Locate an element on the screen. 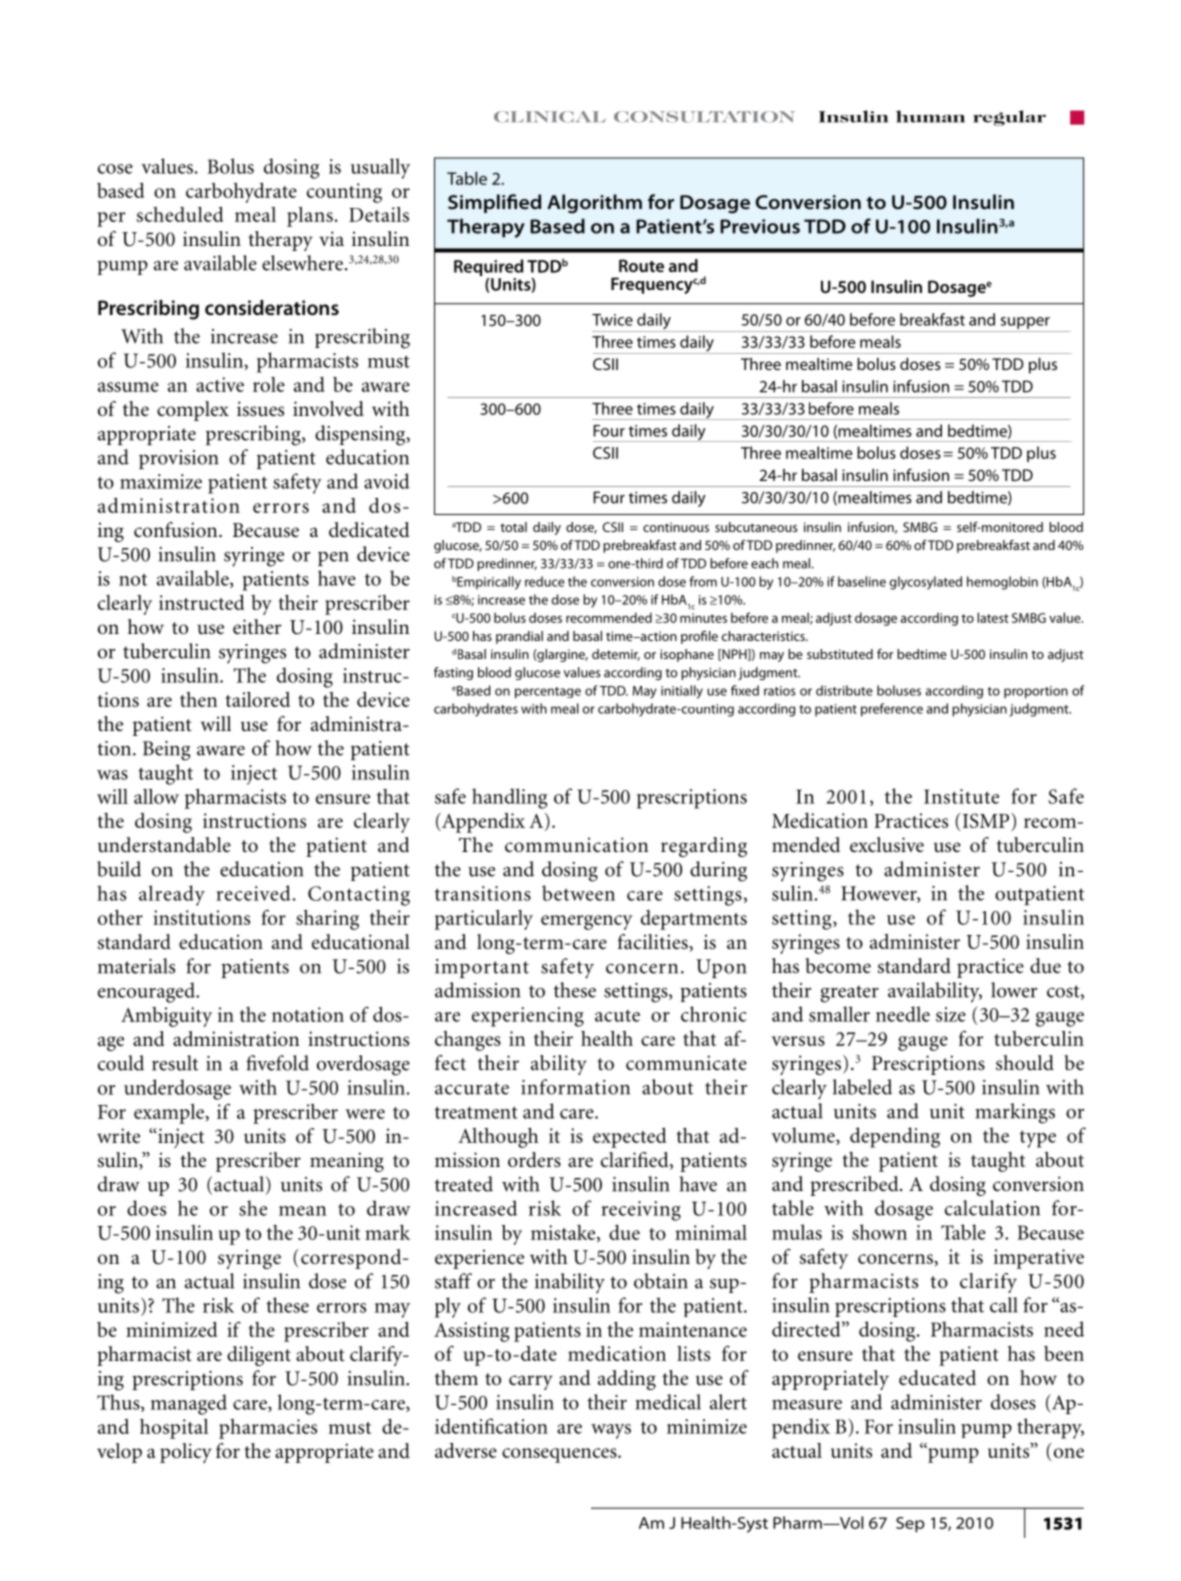 The width and height of the screenshot is (1181, 1581). Institute is located at coordinates (961, 796).
